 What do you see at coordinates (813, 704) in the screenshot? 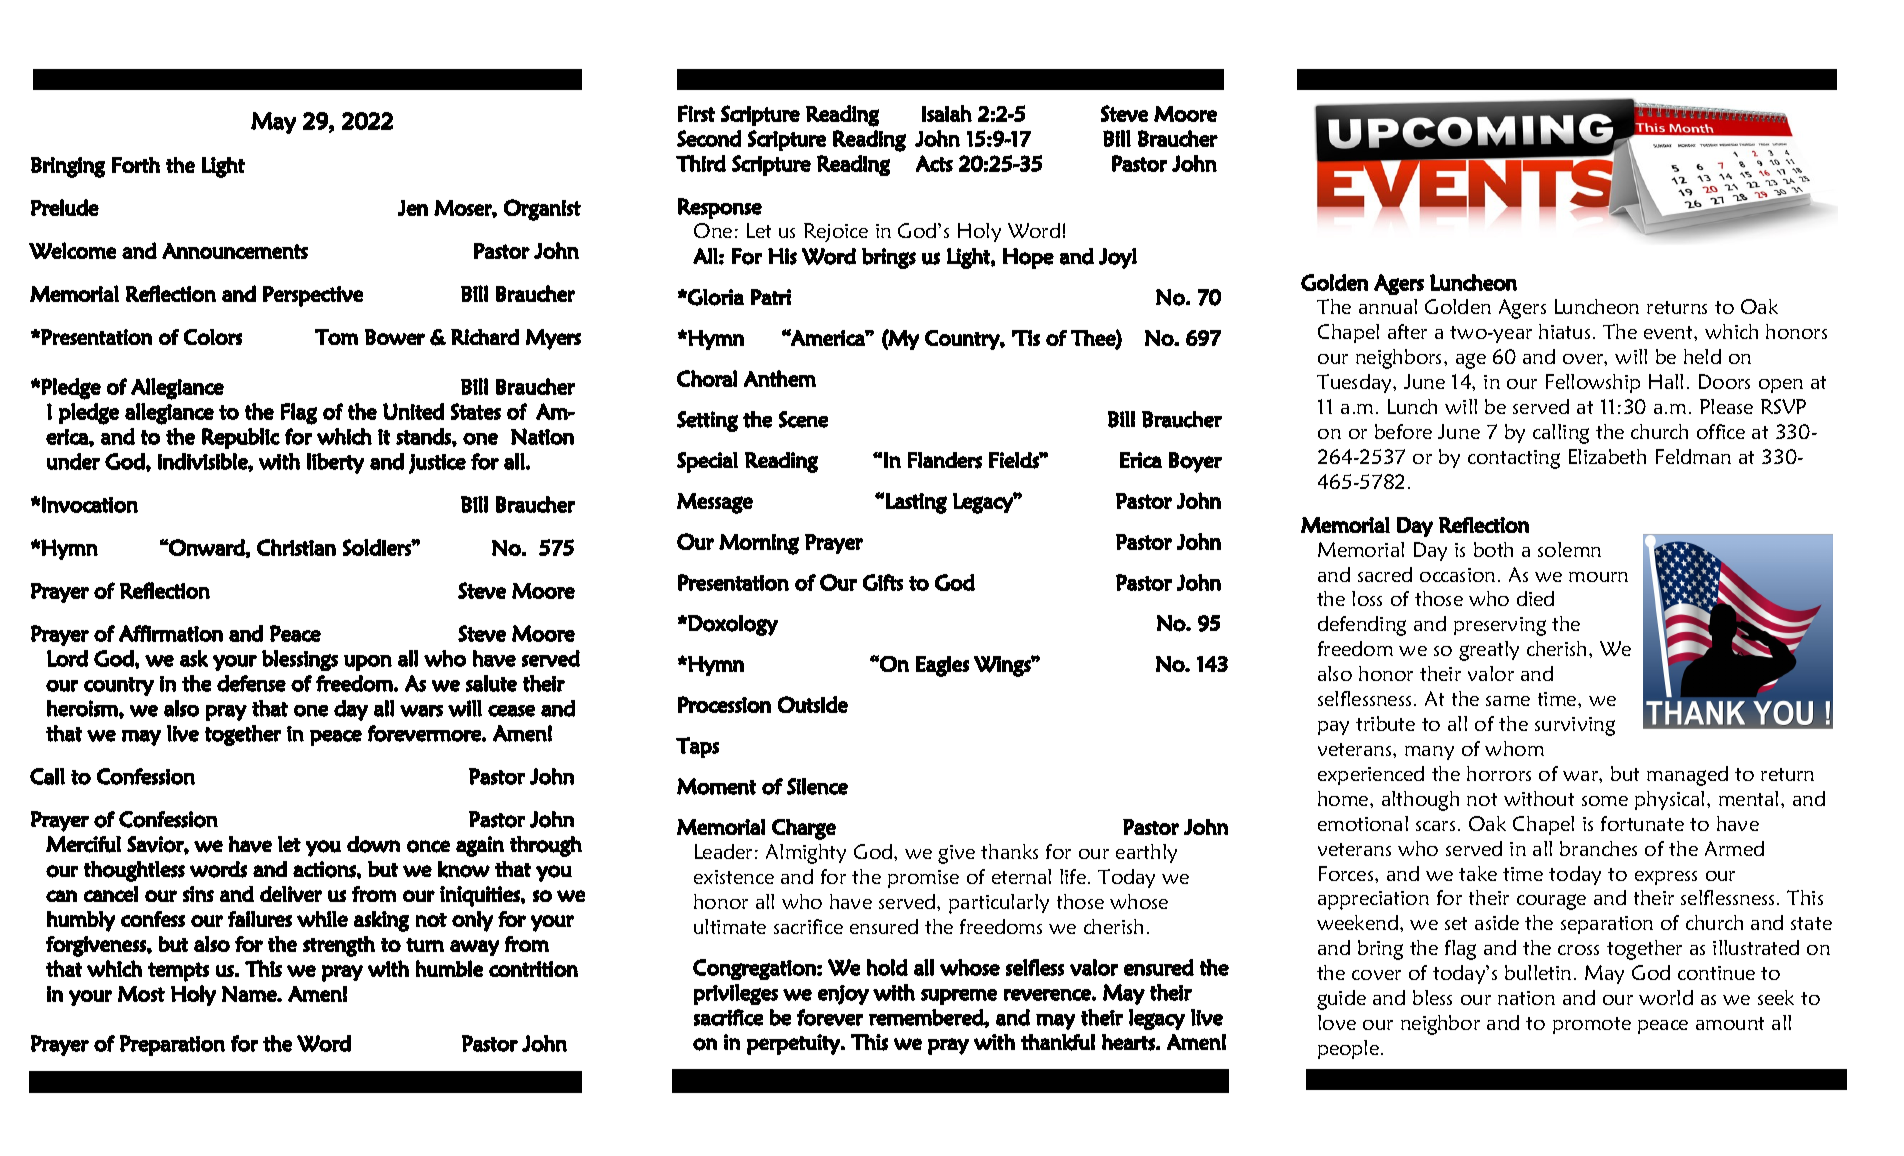
I see `Outside` at bounding box center [813, 704].
